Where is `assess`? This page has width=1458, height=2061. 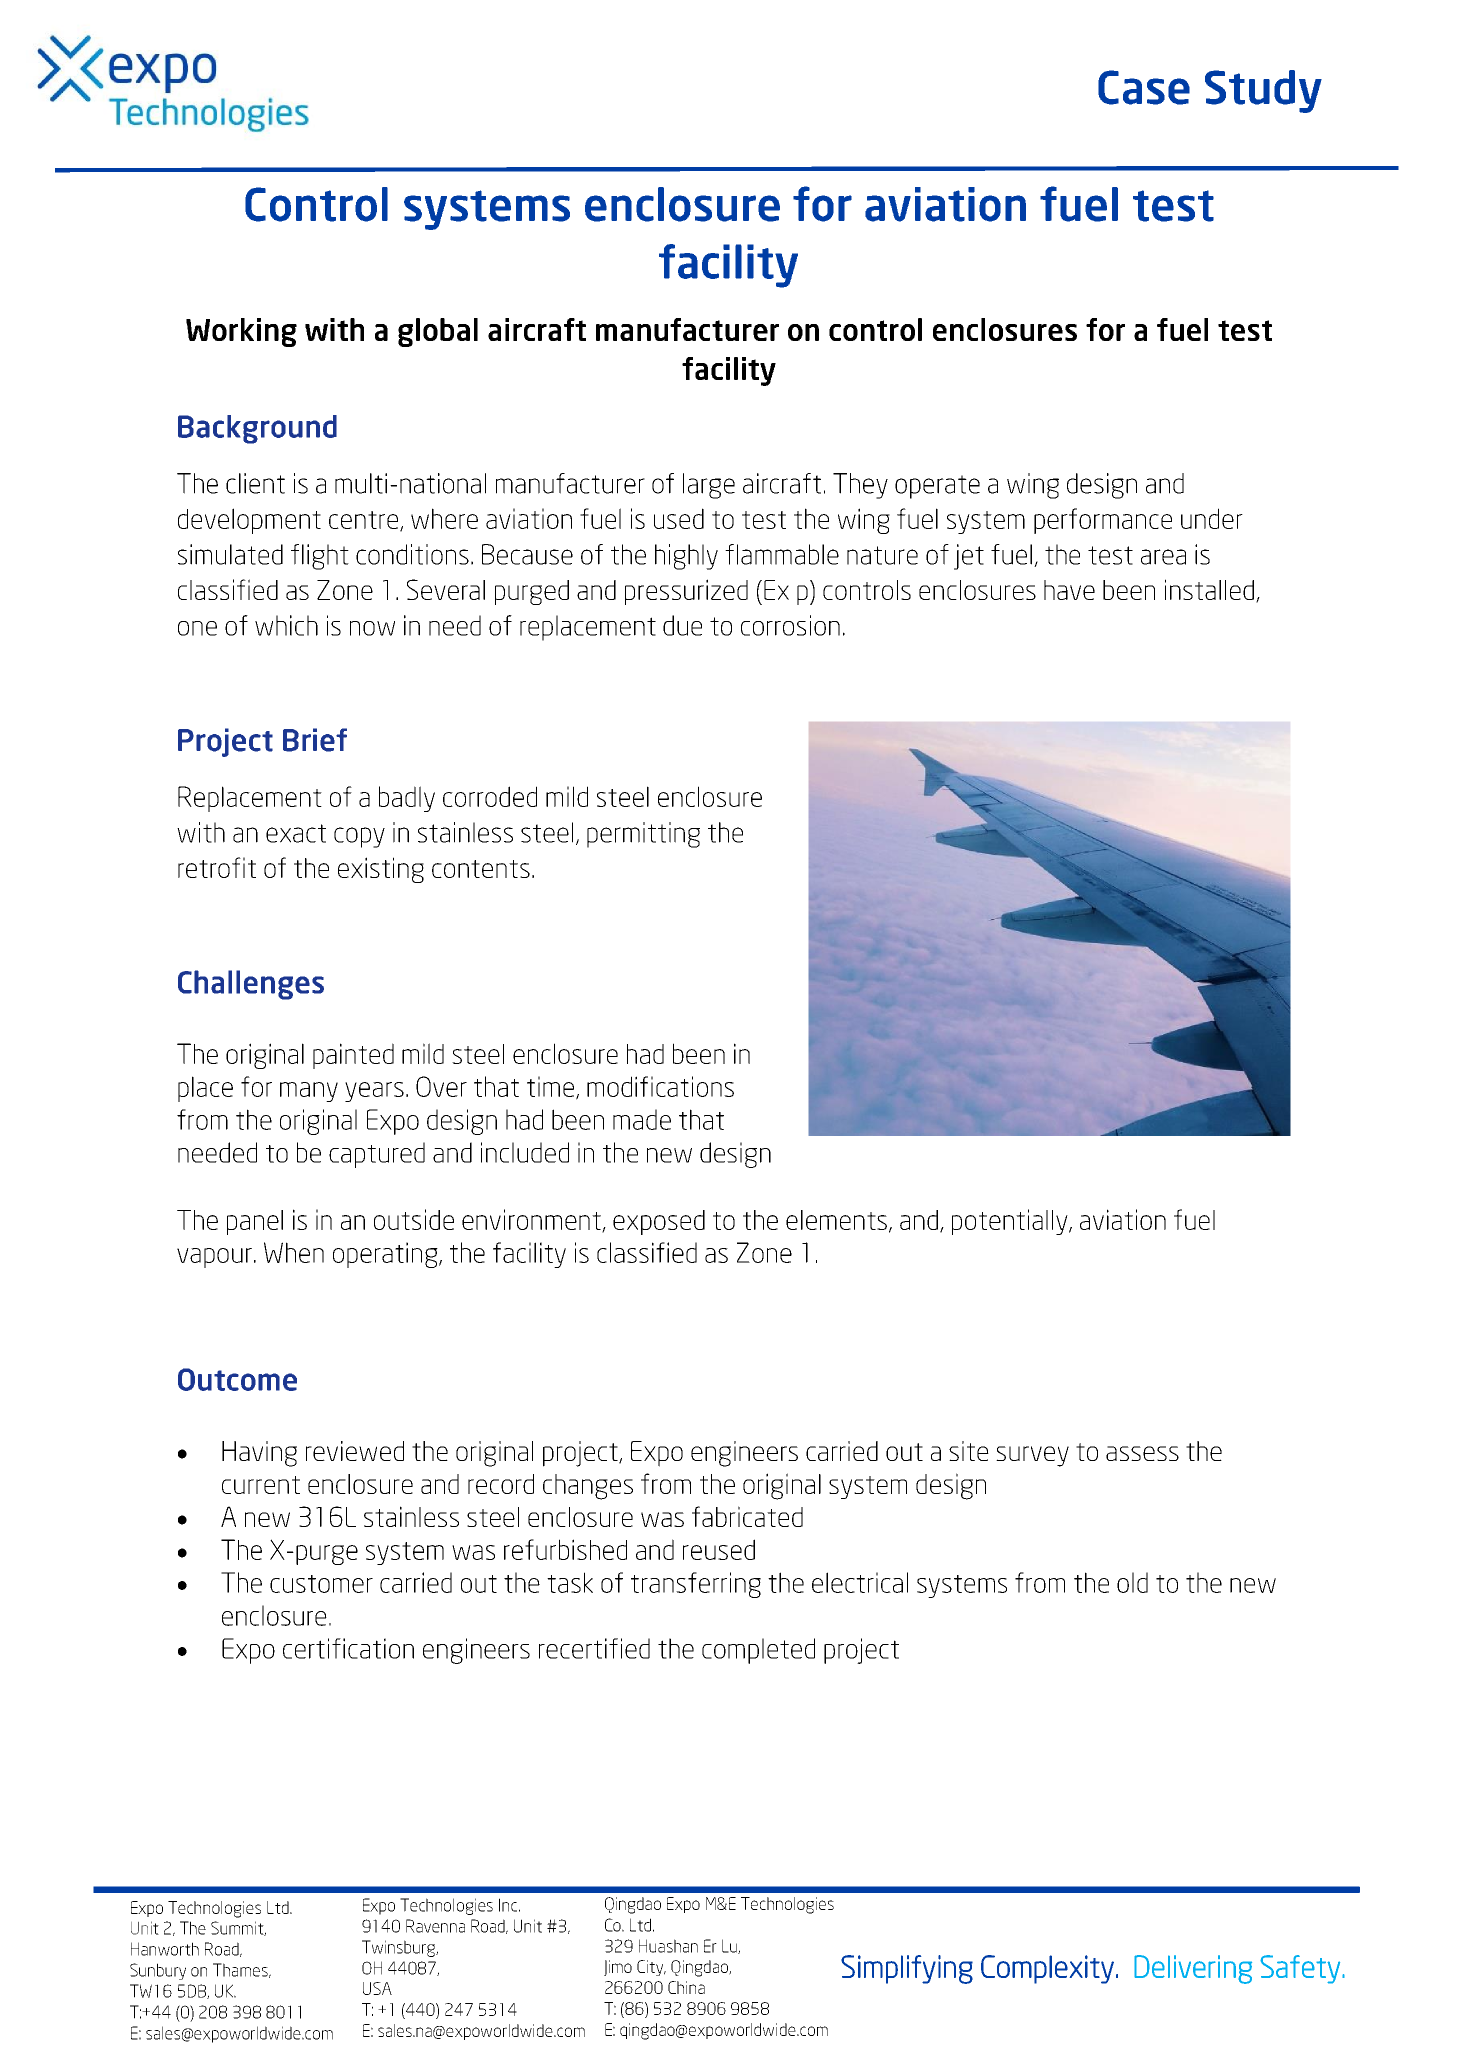
assess is located at coordinates (1142, 1453).
